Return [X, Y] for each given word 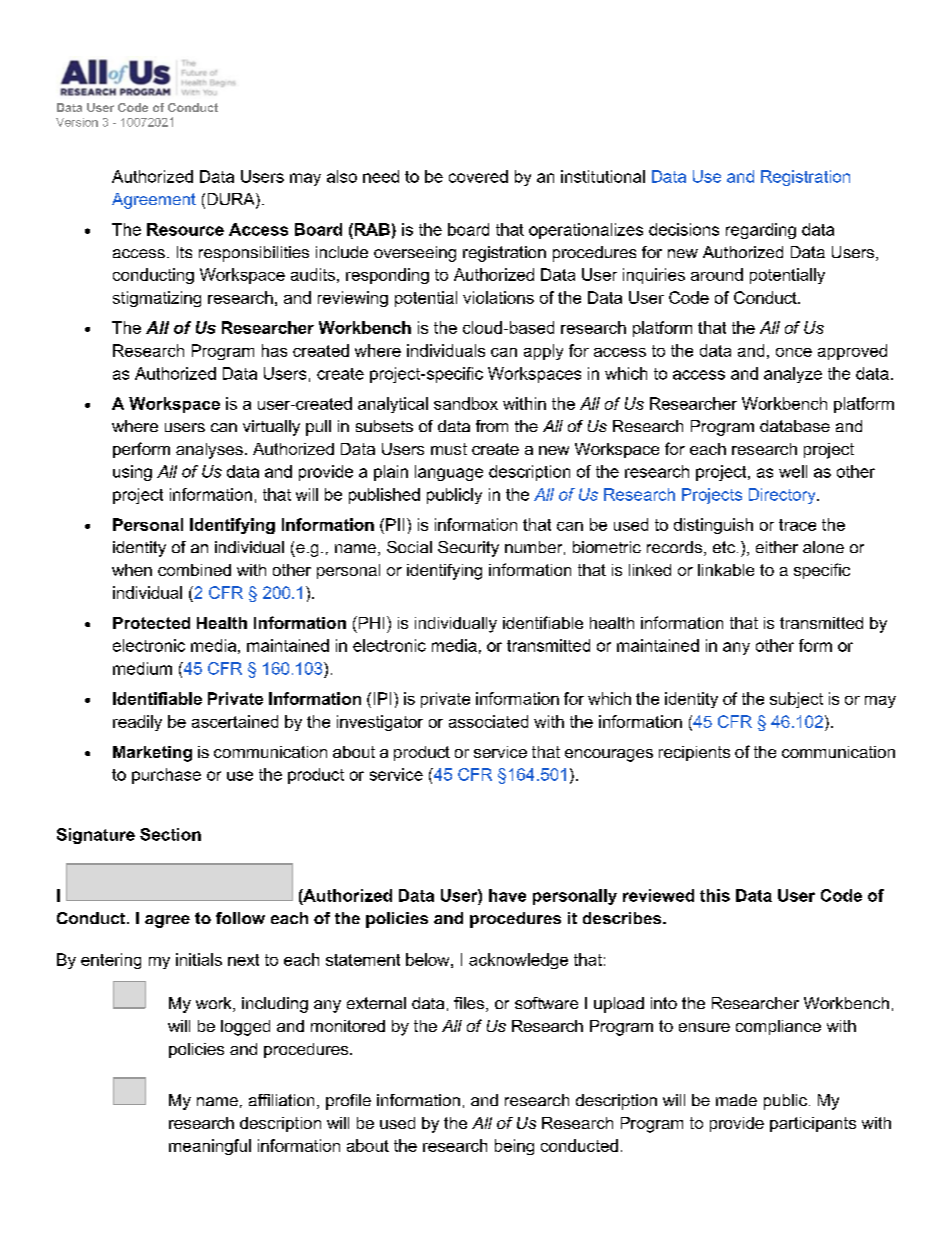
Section [170, 834]
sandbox [466, 403]
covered [478, 176]
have [507, 895]
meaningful [210, 1147]
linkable [726, 570]
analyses [209, 451]
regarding [761, 231]
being [514, 1147]
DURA [232, 200]
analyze [793, 375]
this [715, 895]
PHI [370, 622]
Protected [151, 623]
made [736, 1100]
